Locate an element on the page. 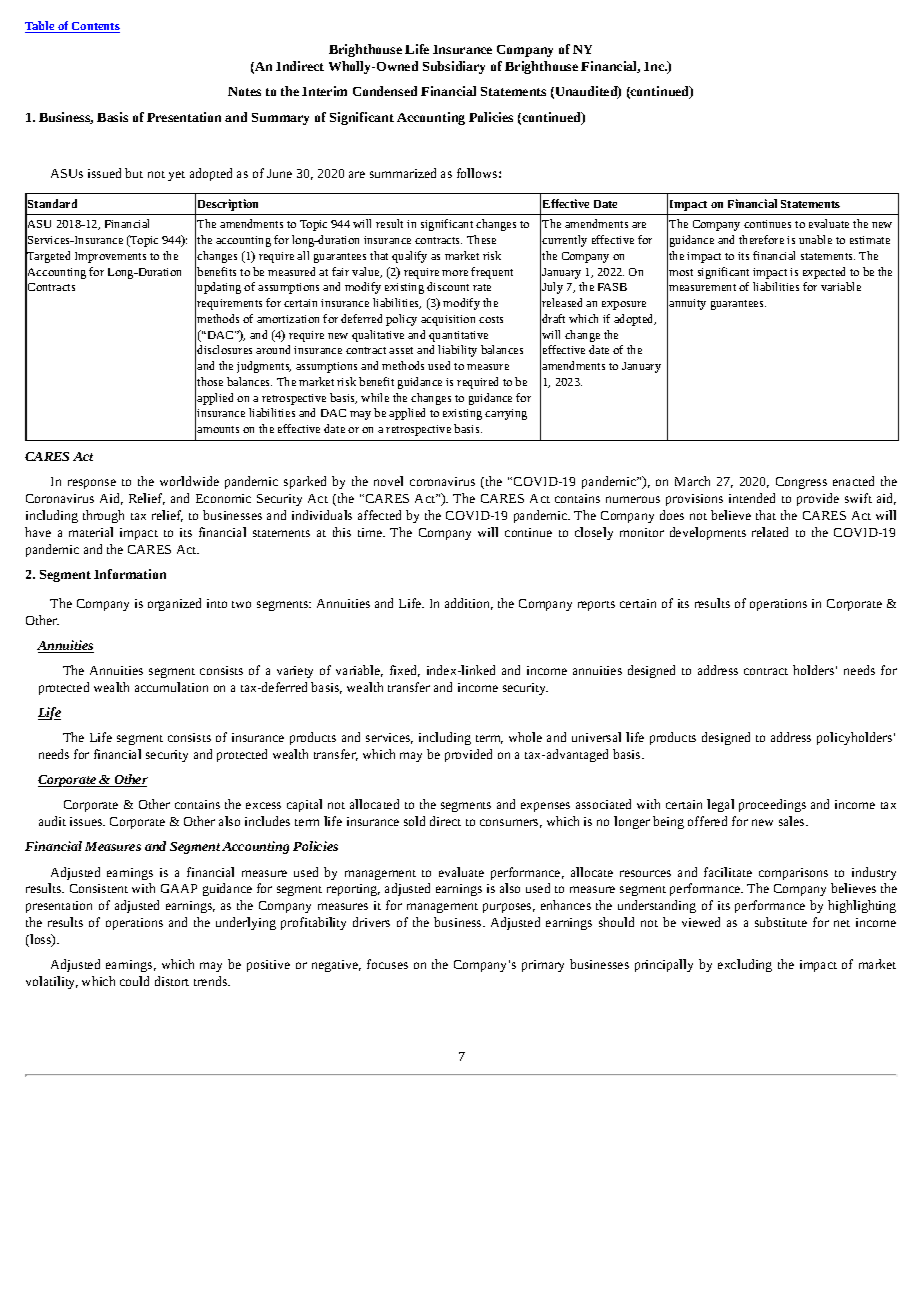 Image resolution: width=924 pixels, height=1308 pixels. accumulation is located at coordinates (171, 687).
